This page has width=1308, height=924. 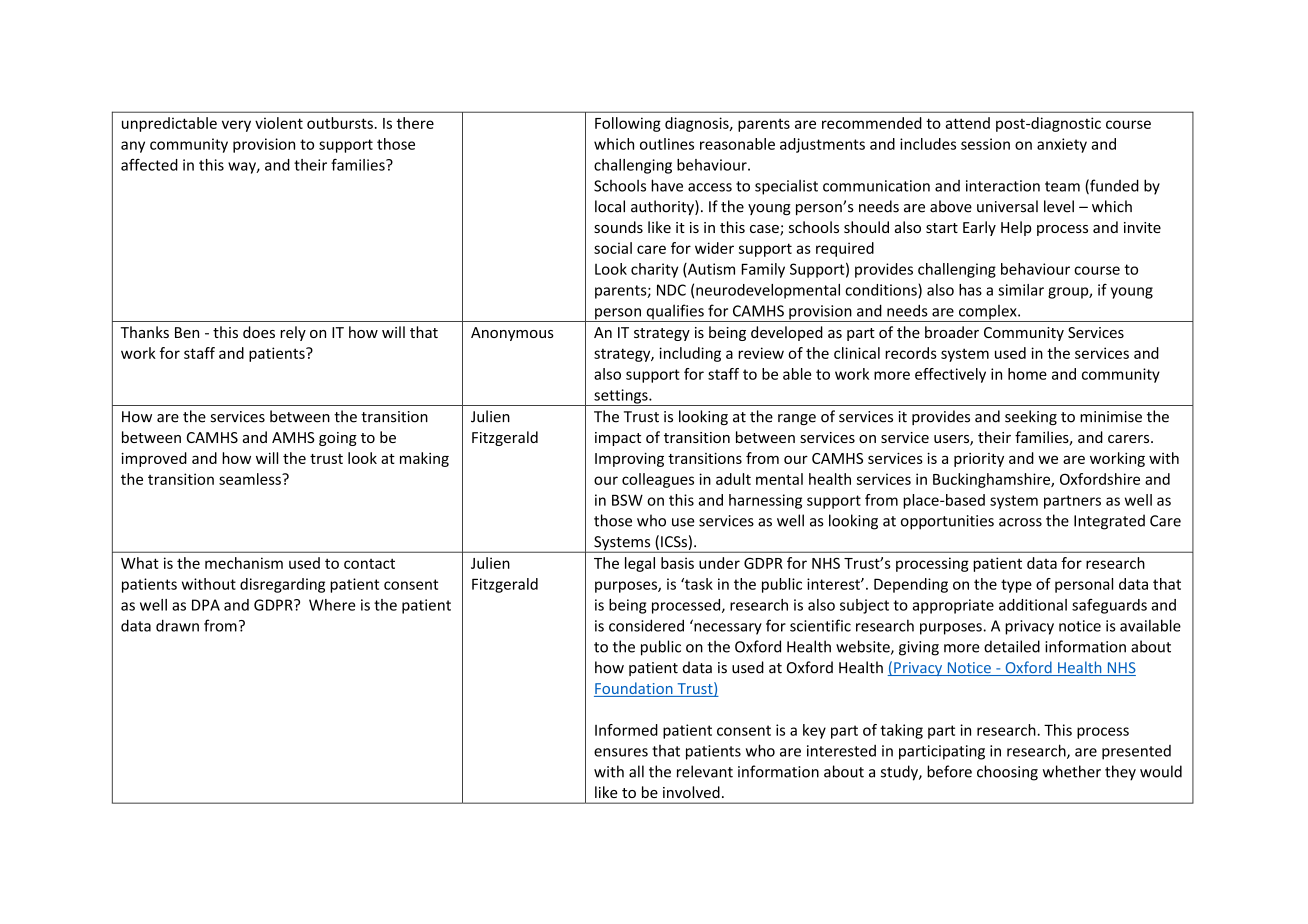 What do you see at coordinates (1021, 290) in the page?
I see `similar` at bounding box center [1021, 290].
